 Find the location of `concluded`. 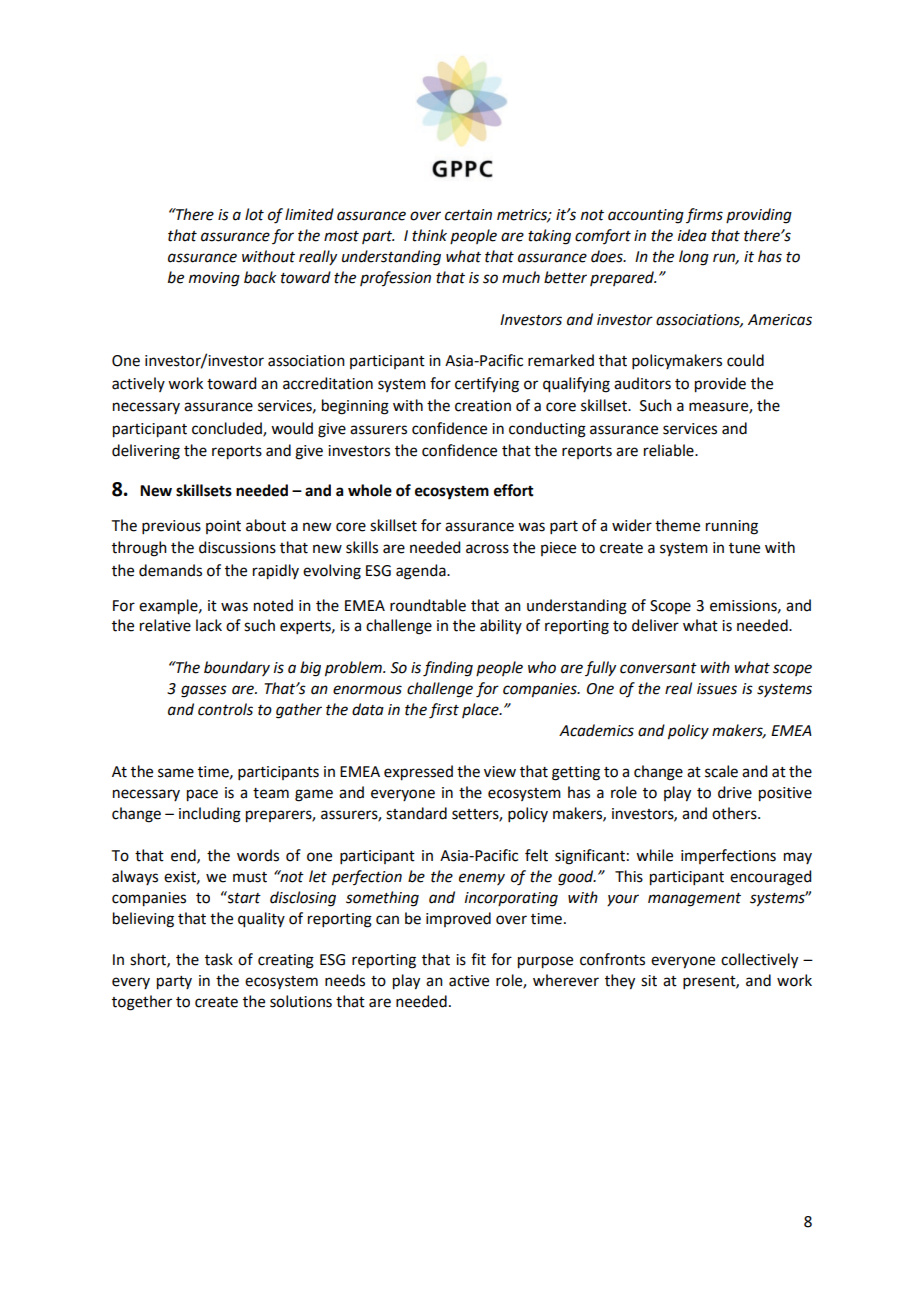

concluded is located at coordinates (228, 429).
